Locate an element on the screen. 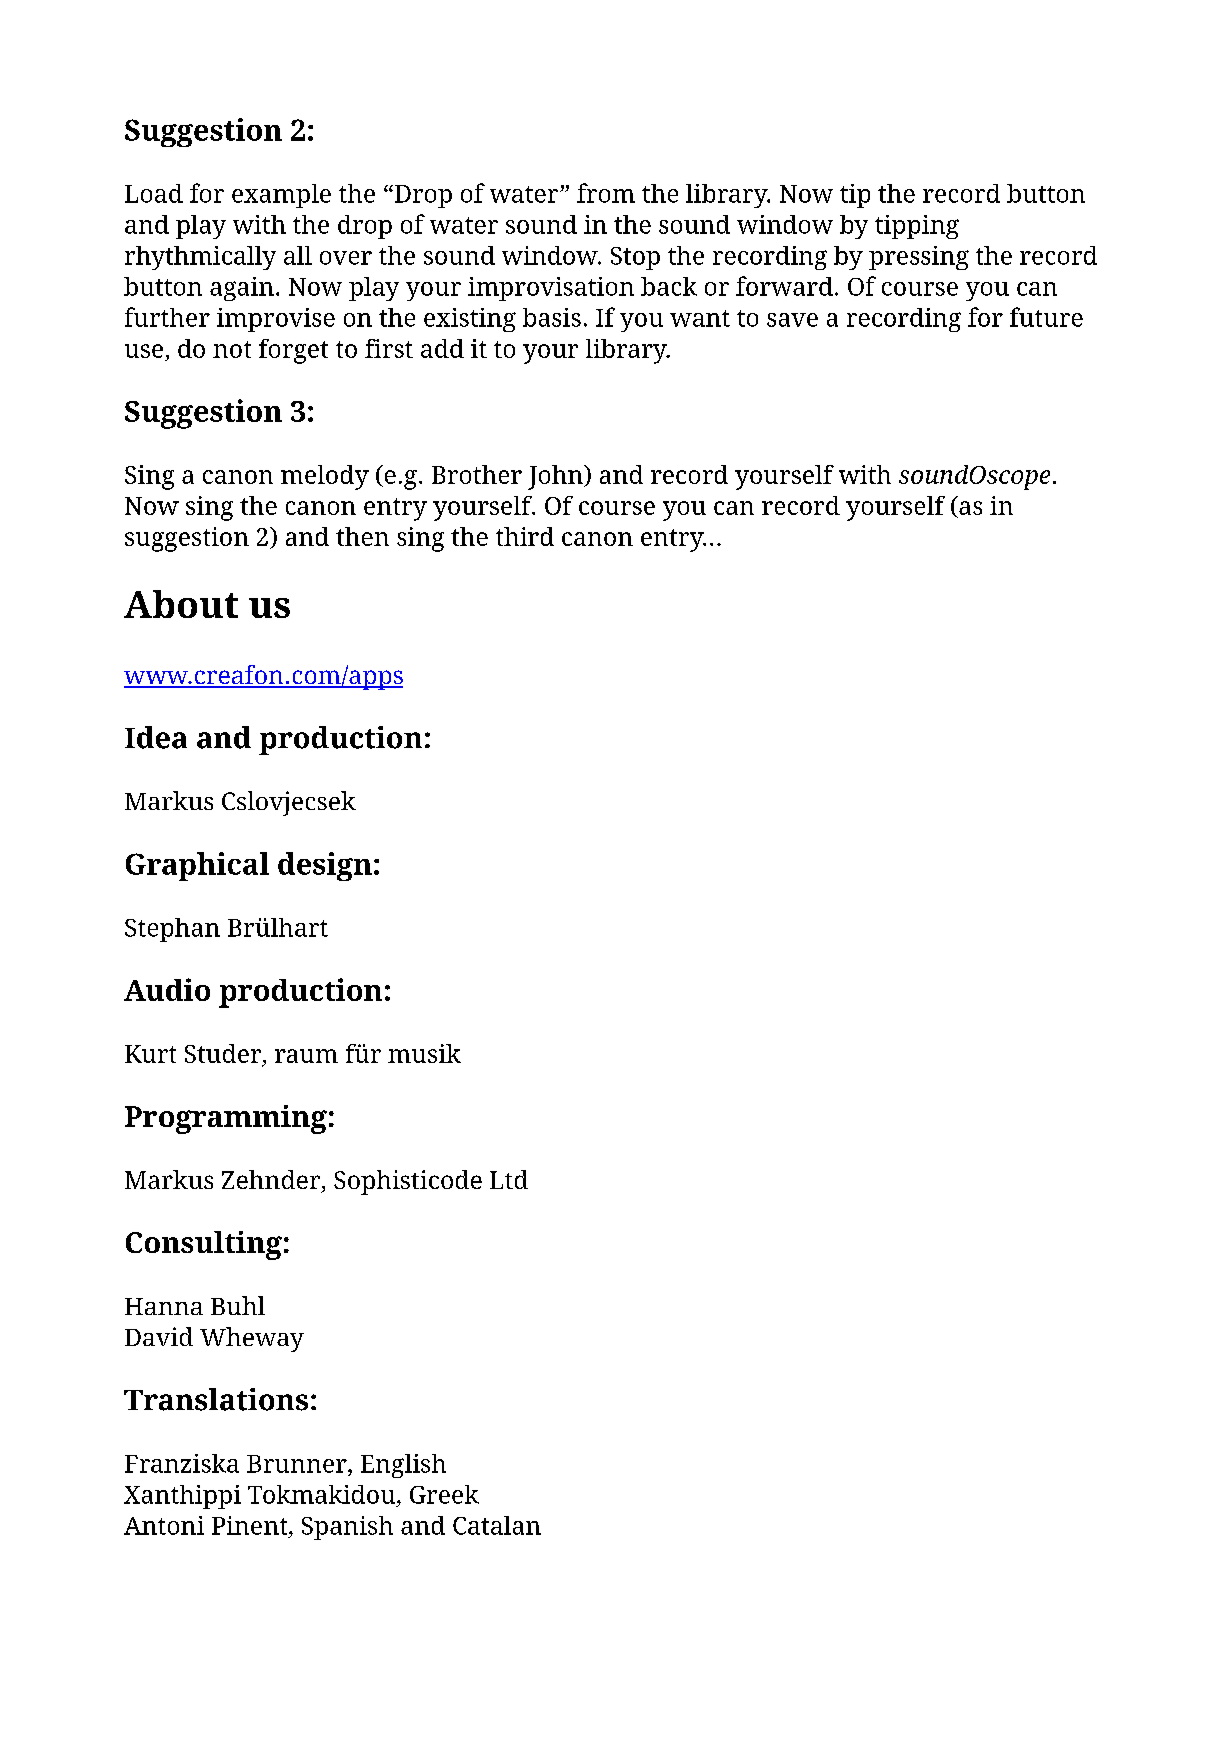 The image size is (1231, 1740). Ltd is located at coordinates (509, 1179).
